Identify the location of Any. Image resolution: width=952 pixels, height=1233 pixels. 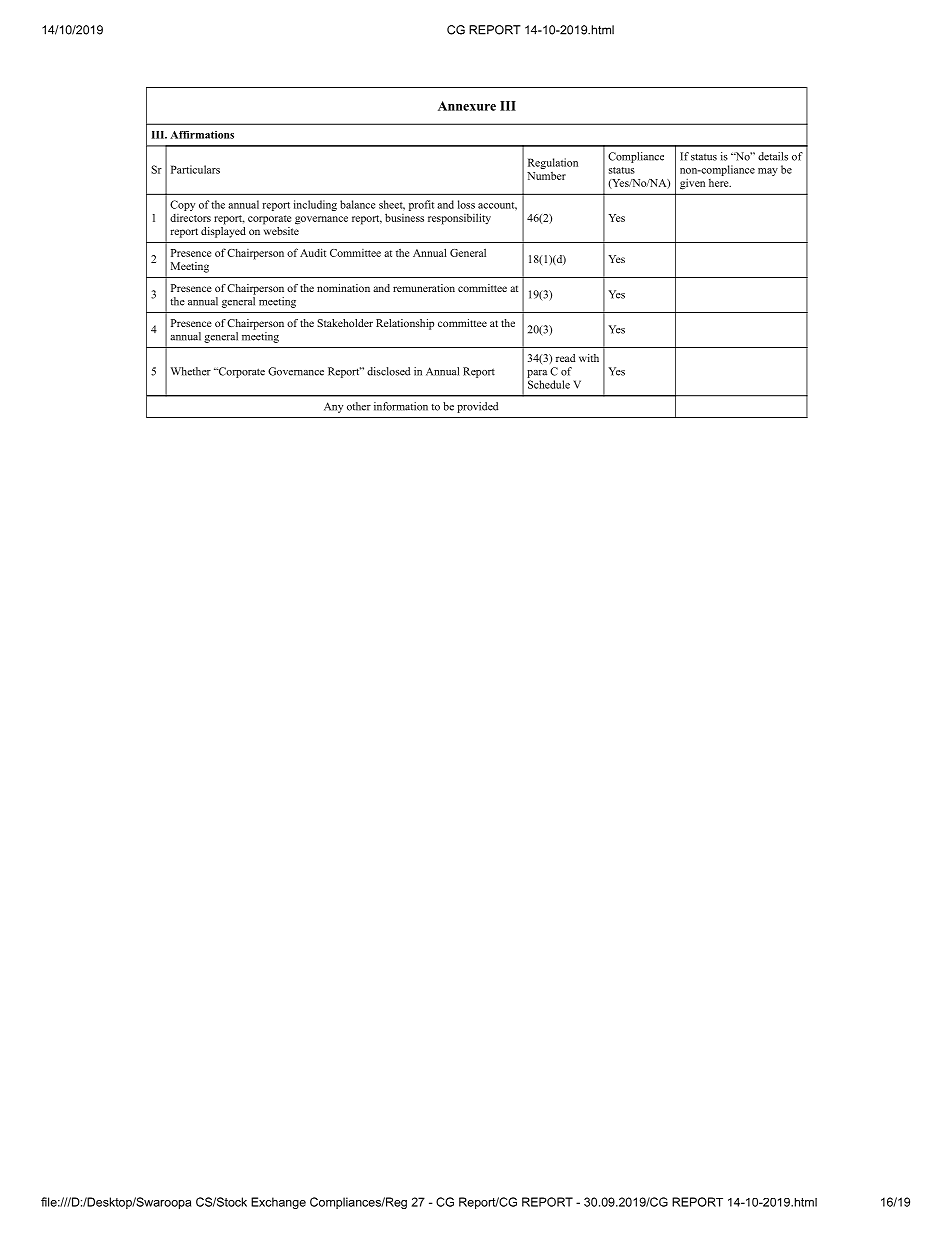
(333, 407).
